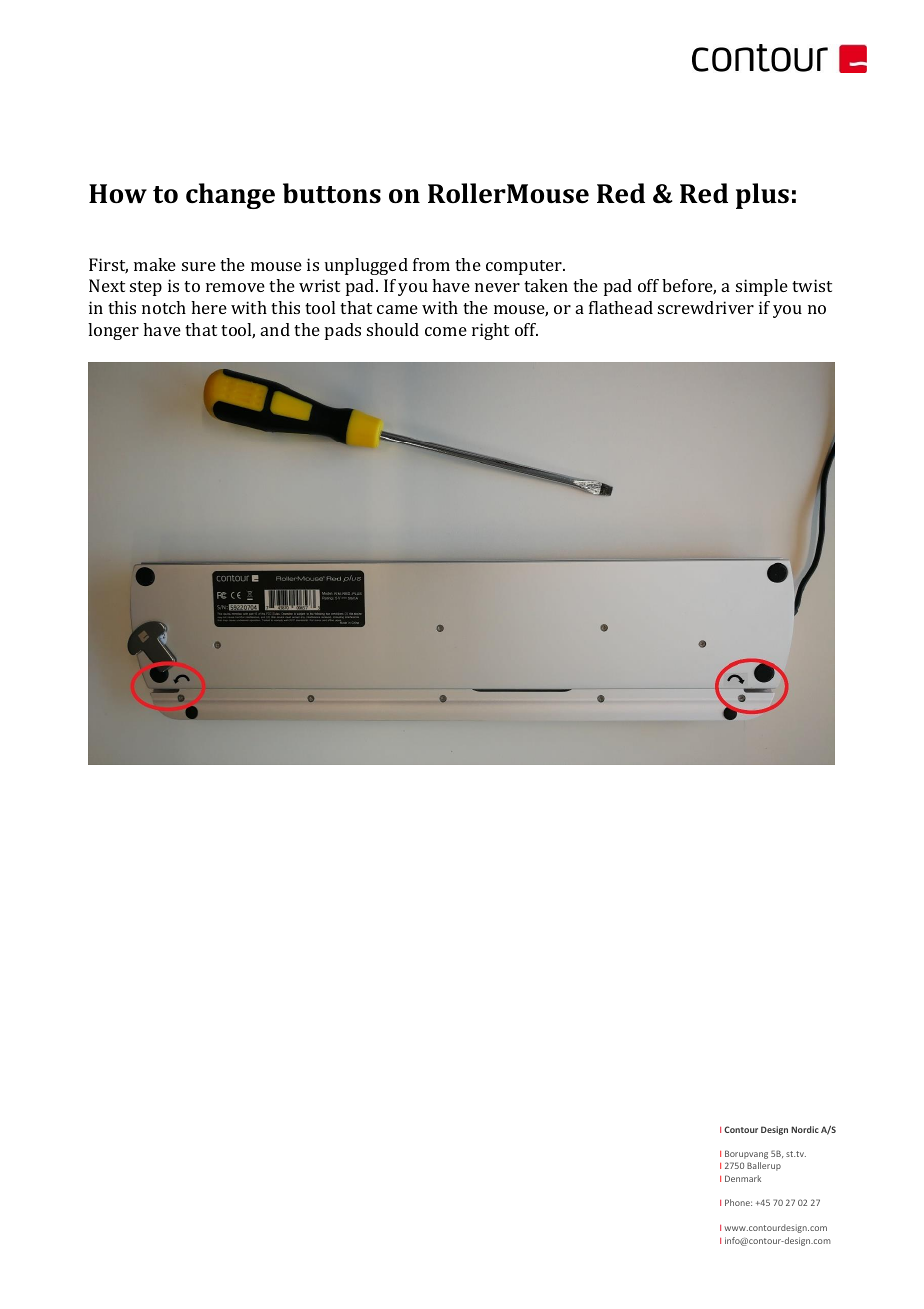 This screenshot has width=924, height=1309. Describe the element at coordinates (393, 329) in the screenshot. I see `should` at that location.
